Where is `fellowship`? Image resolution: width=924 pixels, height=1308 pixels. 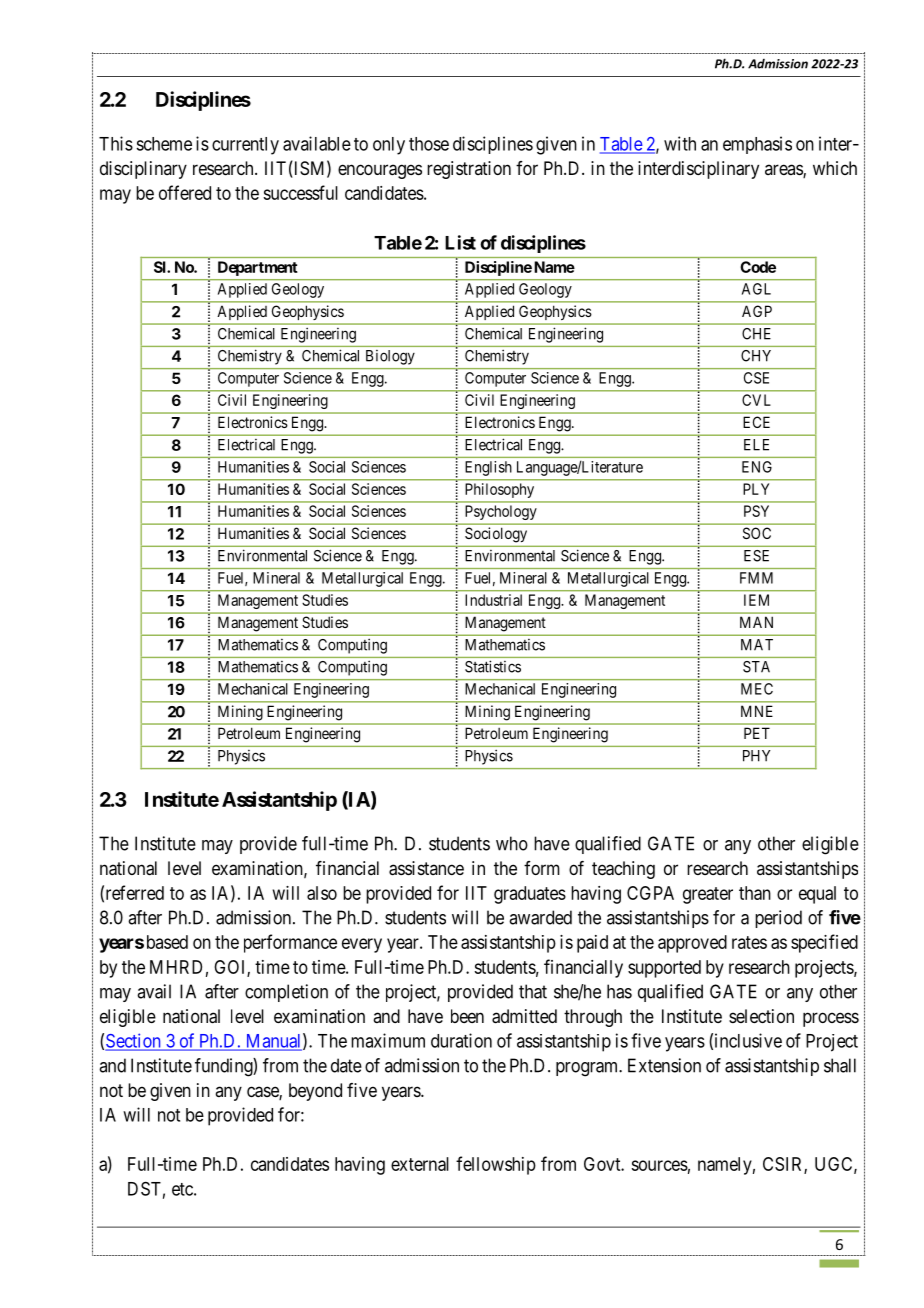 fellowship is located at coordinates (496, 1165).
